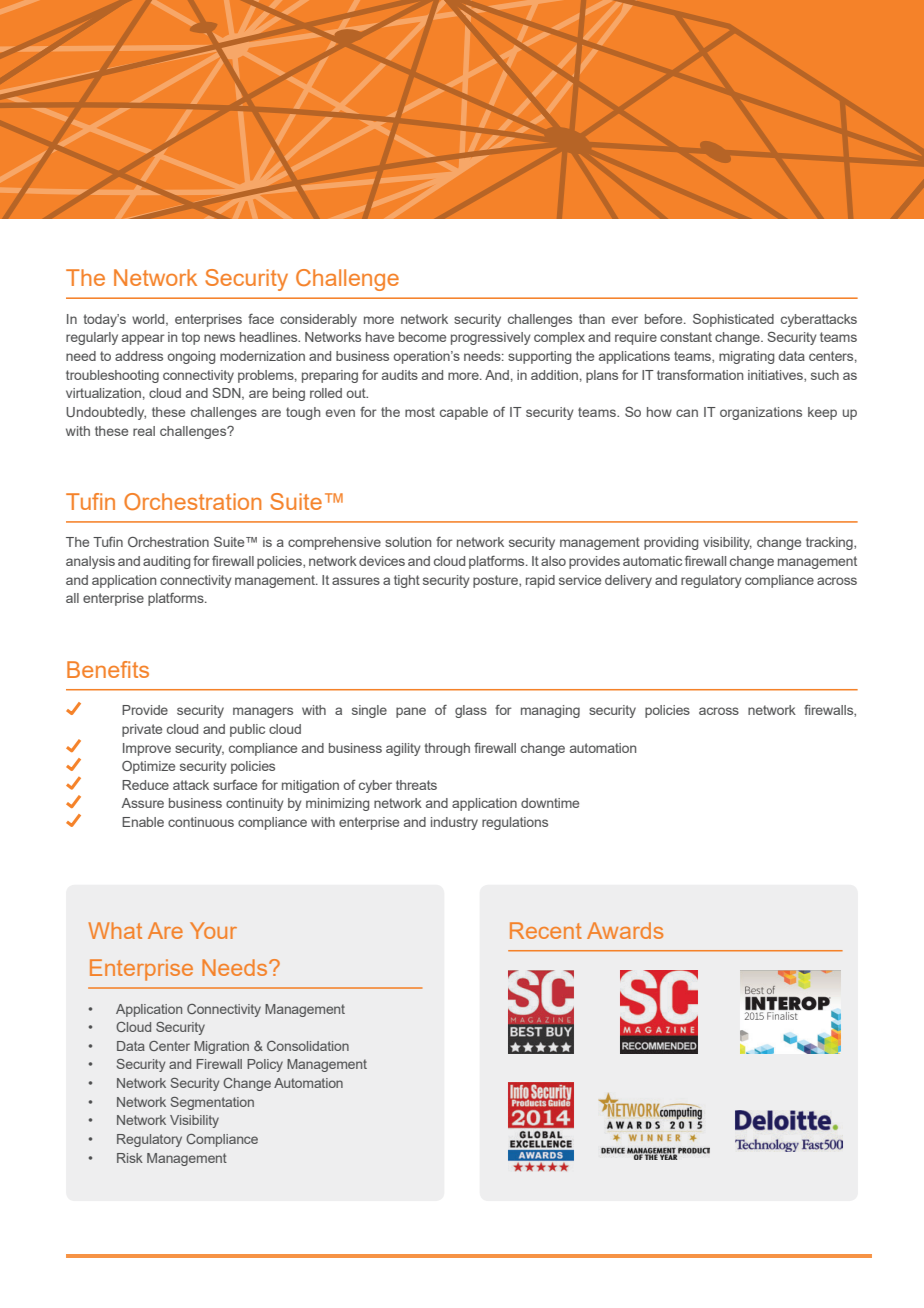  What do you see at coordinates (550, 711) in the page?
I see `managing` at bounding box center [550, 711].
